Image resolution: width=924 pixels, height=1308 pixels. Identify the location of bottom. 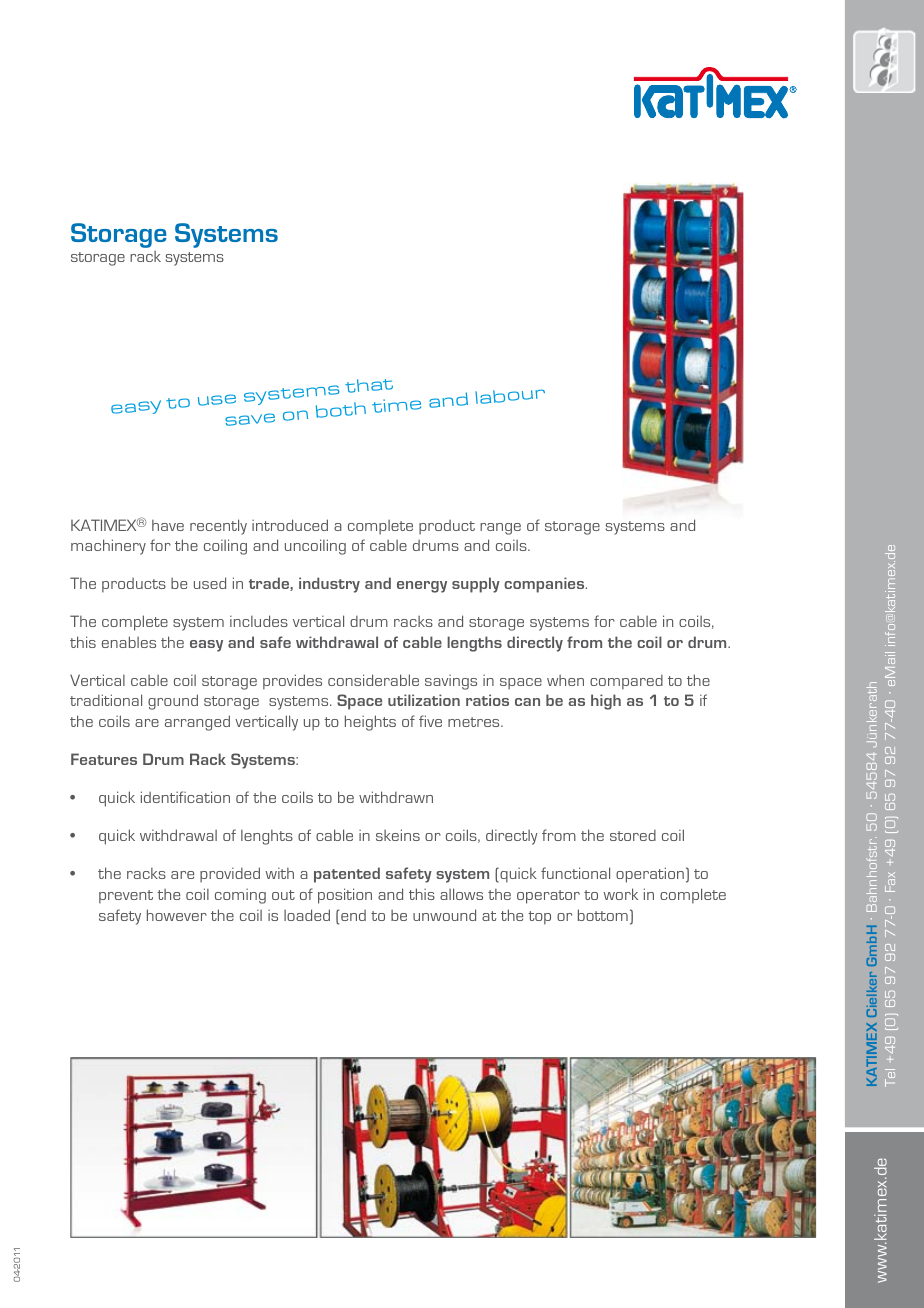
(603, 915).
